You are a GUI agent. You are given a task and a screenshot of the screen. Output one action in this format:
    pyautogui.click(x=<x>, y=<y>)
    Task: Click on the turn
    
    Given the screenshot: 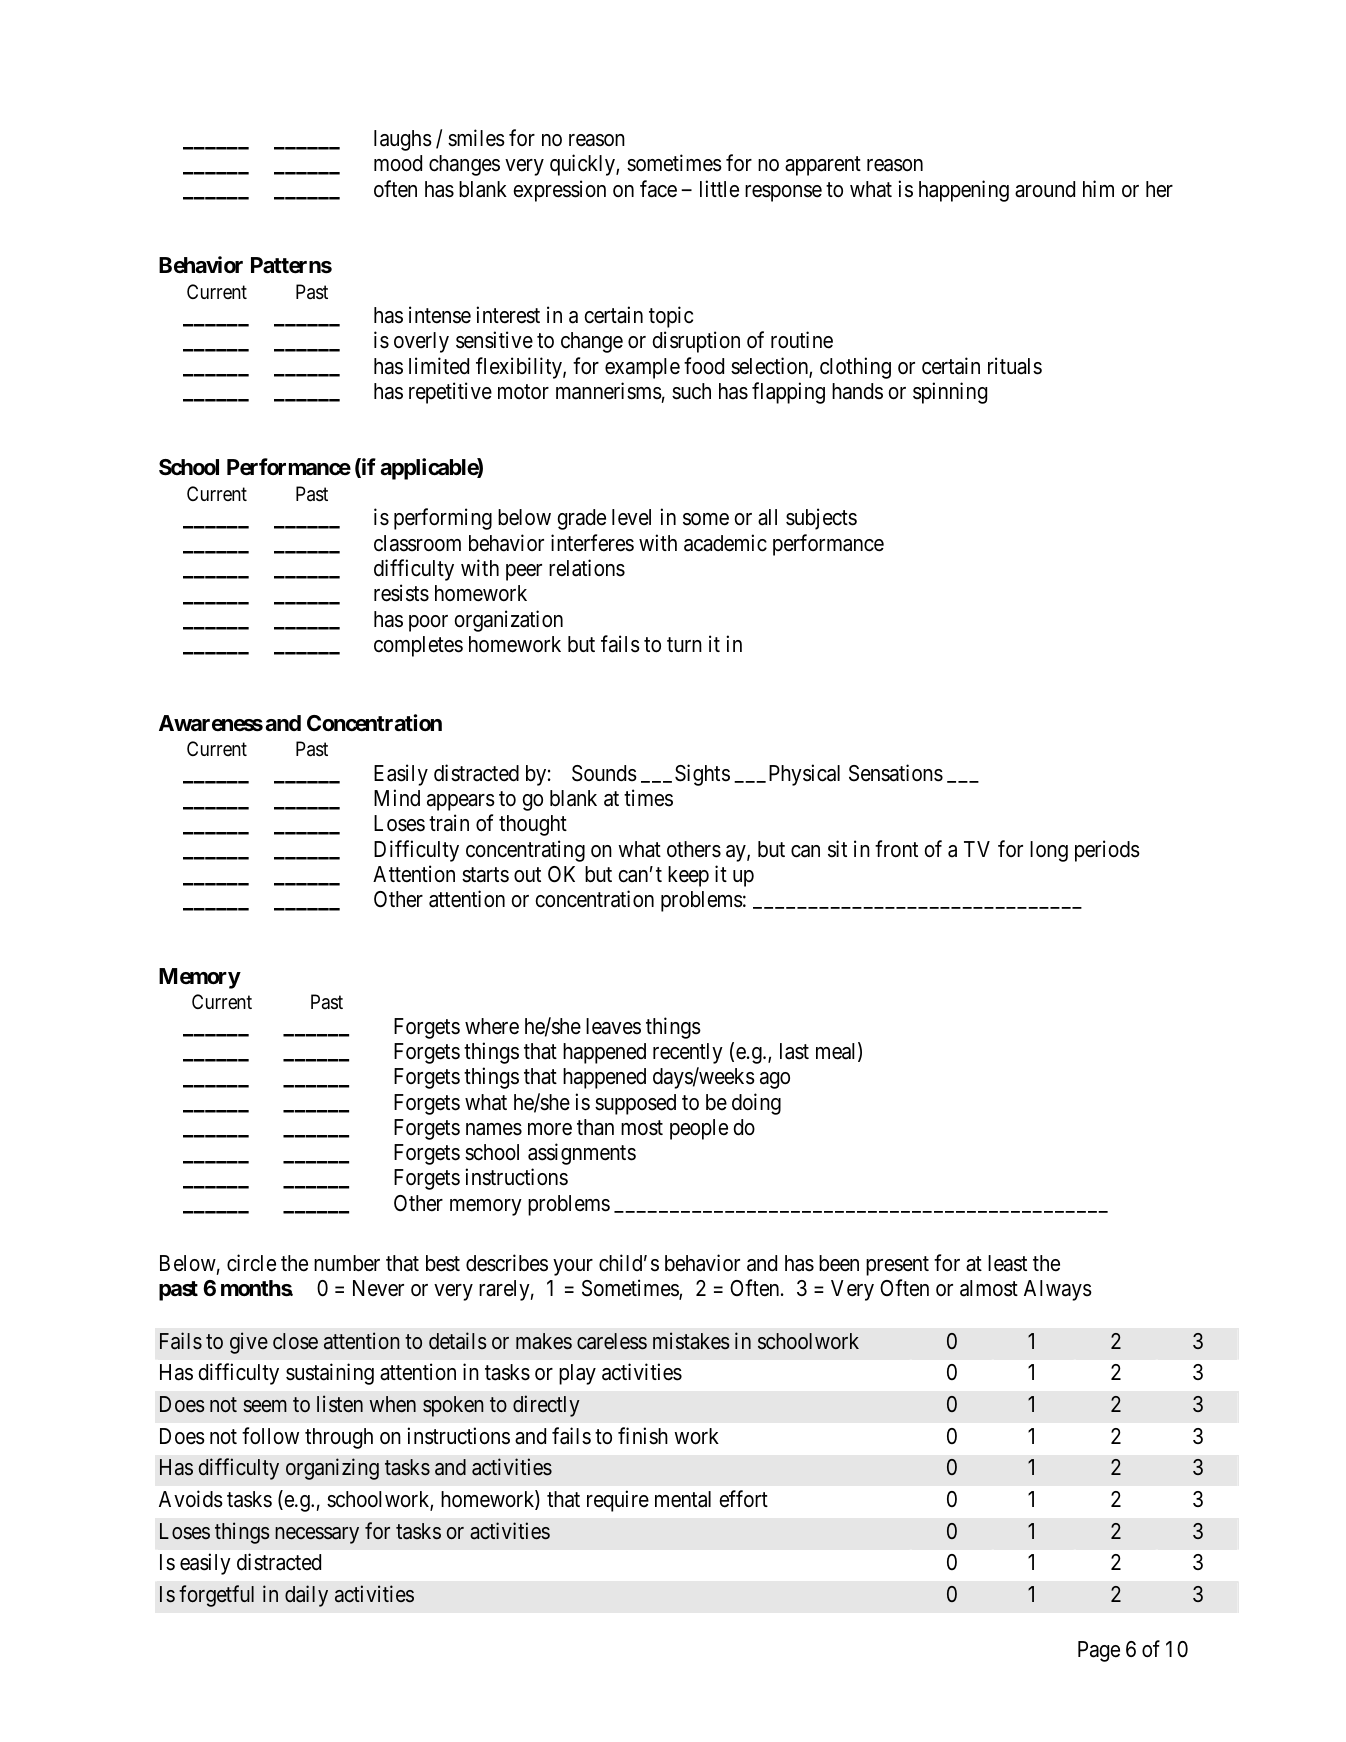 What is the action you would take?
    pyautogui.click(x=684, y=644)
